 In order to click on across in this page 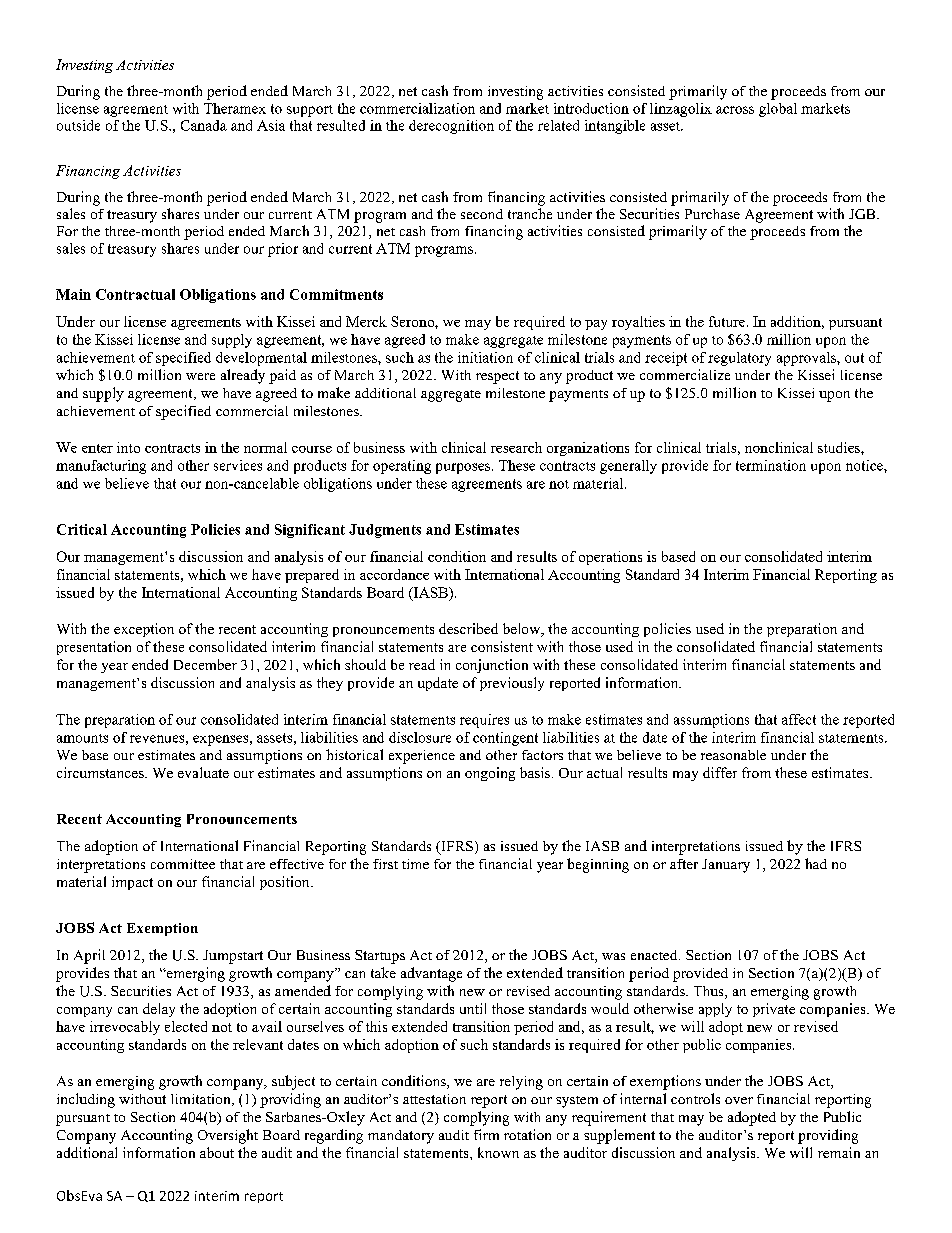, I will do `click(735, 110)`.
